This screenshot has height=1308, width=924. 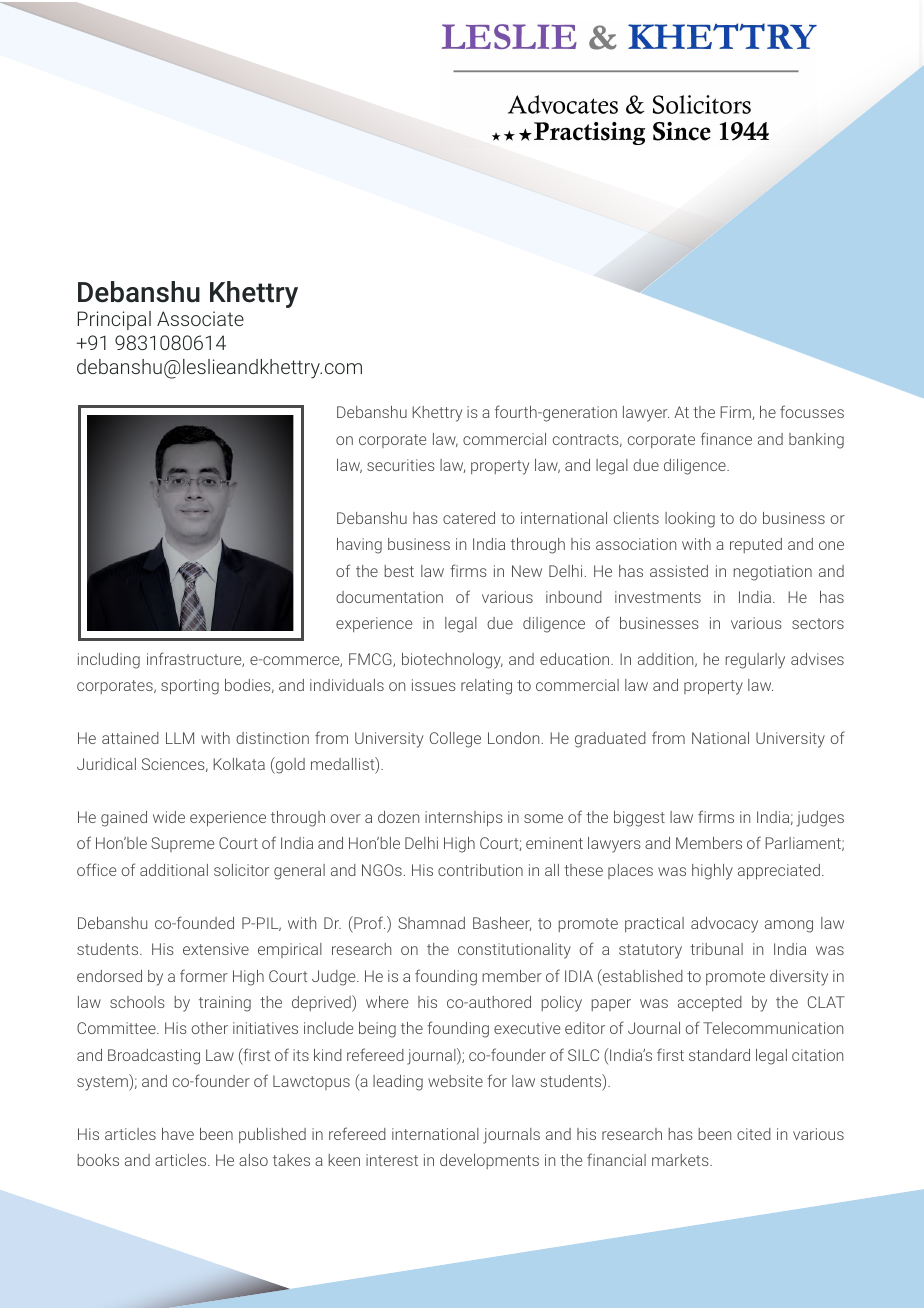 What do you see at coordinates (455, 740) in the screenshot?
I see `College` at bounding box center [455, 740].
